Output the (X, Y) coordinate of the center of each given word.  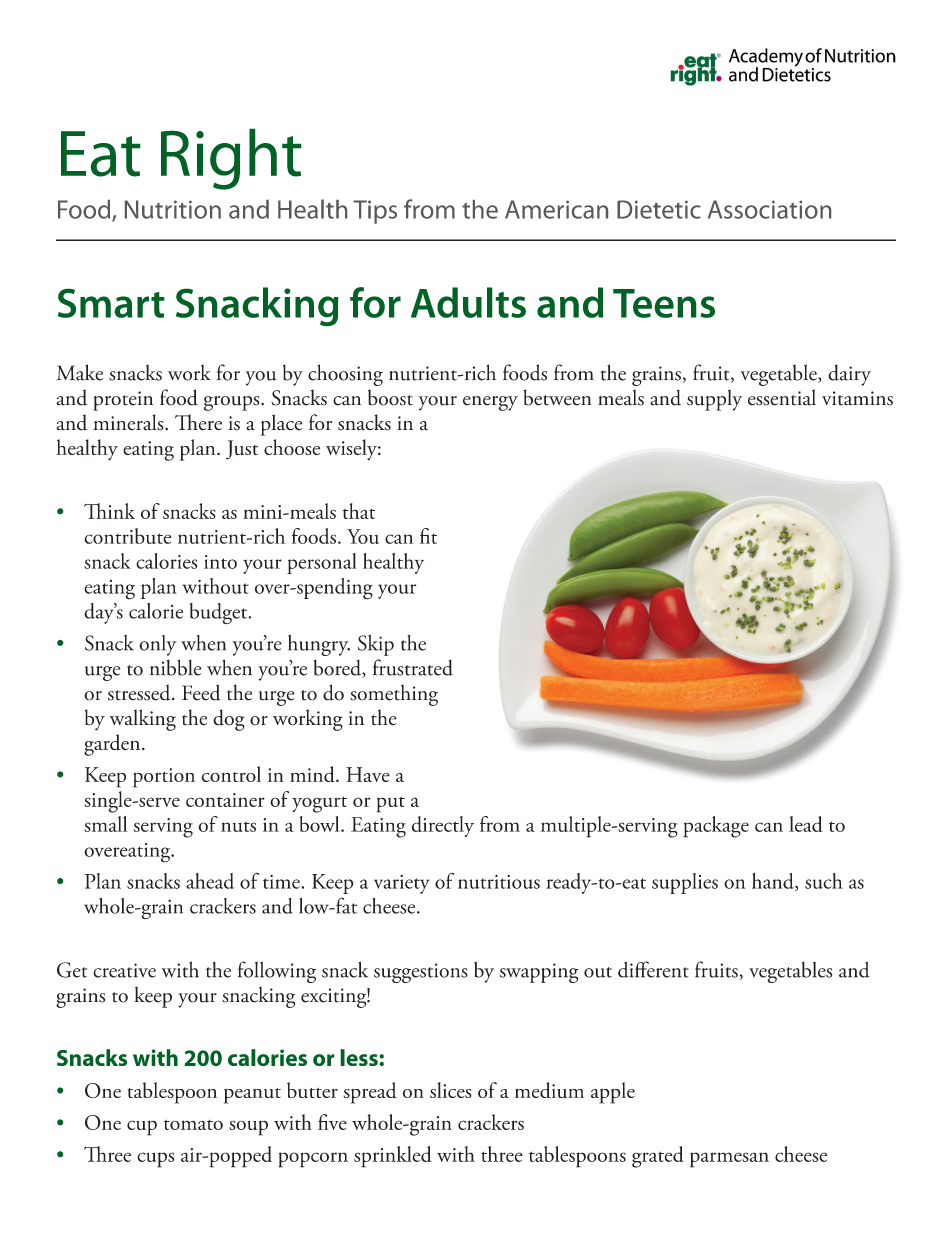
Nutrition (173, 209)
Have (368, 774)
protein (123, 401)
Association (769, 209)
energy (490, 403)
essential (782, 397)
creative (124, 970)
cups (156, 1160)
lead (806, 824)
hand (774, 882)
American (556, 209)
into (220, 562)
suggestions (421, 973)
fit (428, 536)
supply (714, 400)
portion (164, 778)
